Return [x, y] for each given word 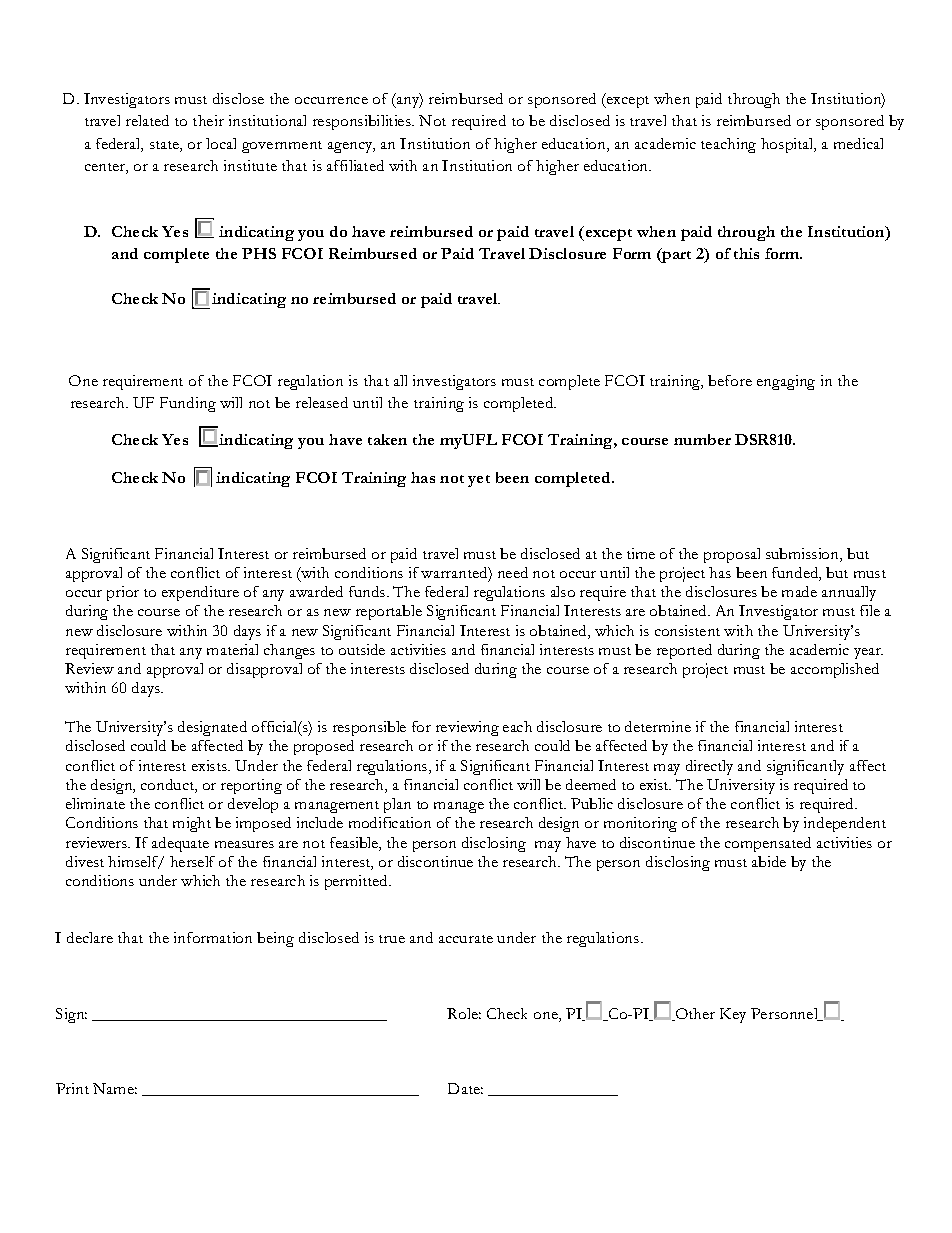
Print [72, 1088]
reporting [251, 786]
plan [397, 805]
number [702, 439]
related [147, 120]
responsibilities [363, 122]
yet [479, 481]
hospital [788, 145]
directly [709, 767]
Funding [188, 404]
